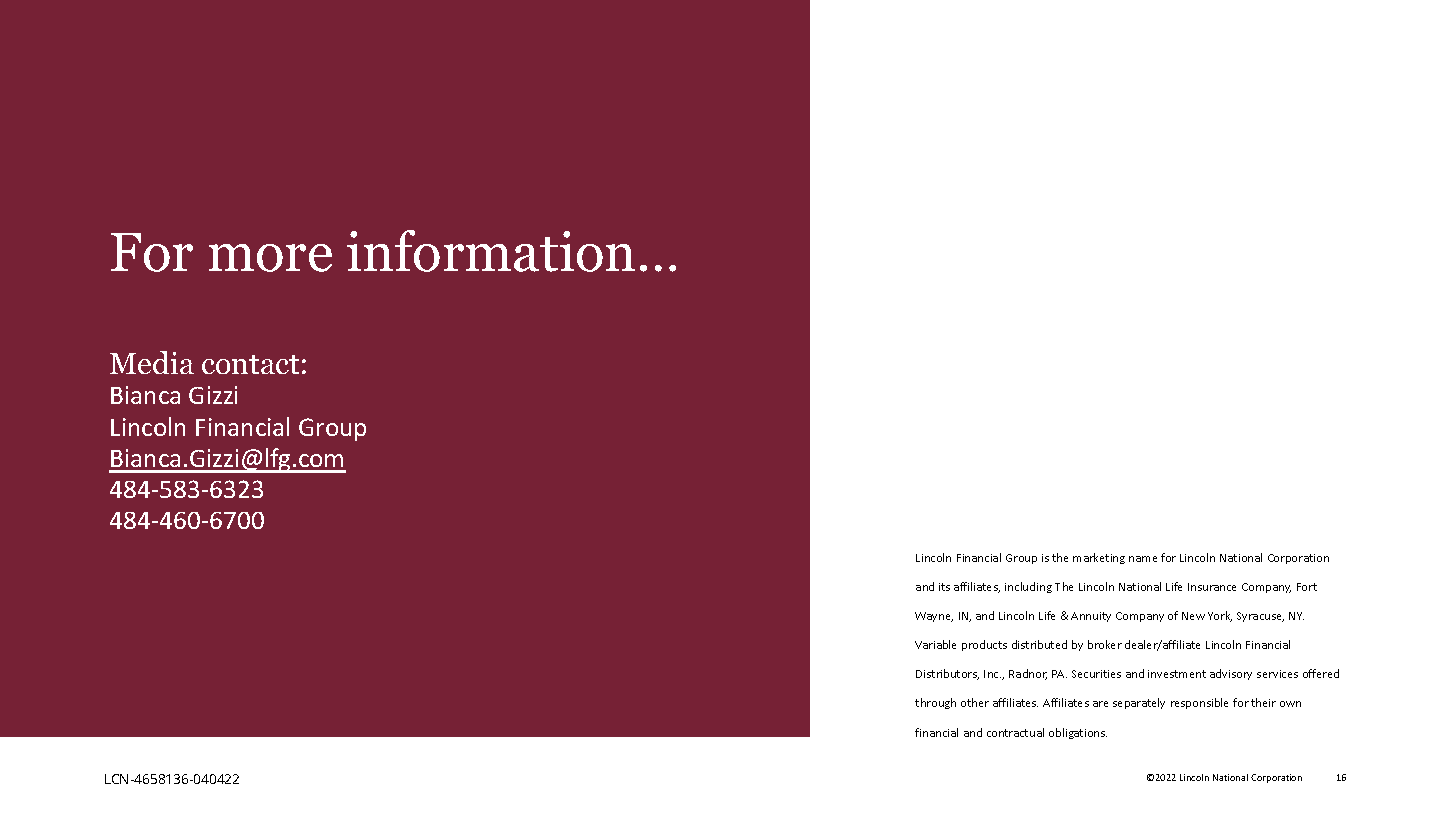 The width and height of the image is (1456, 819). What do you see at coordinates (1212, 587) in the image?
I see `Insurance` at bounding box center [1212, 587].
